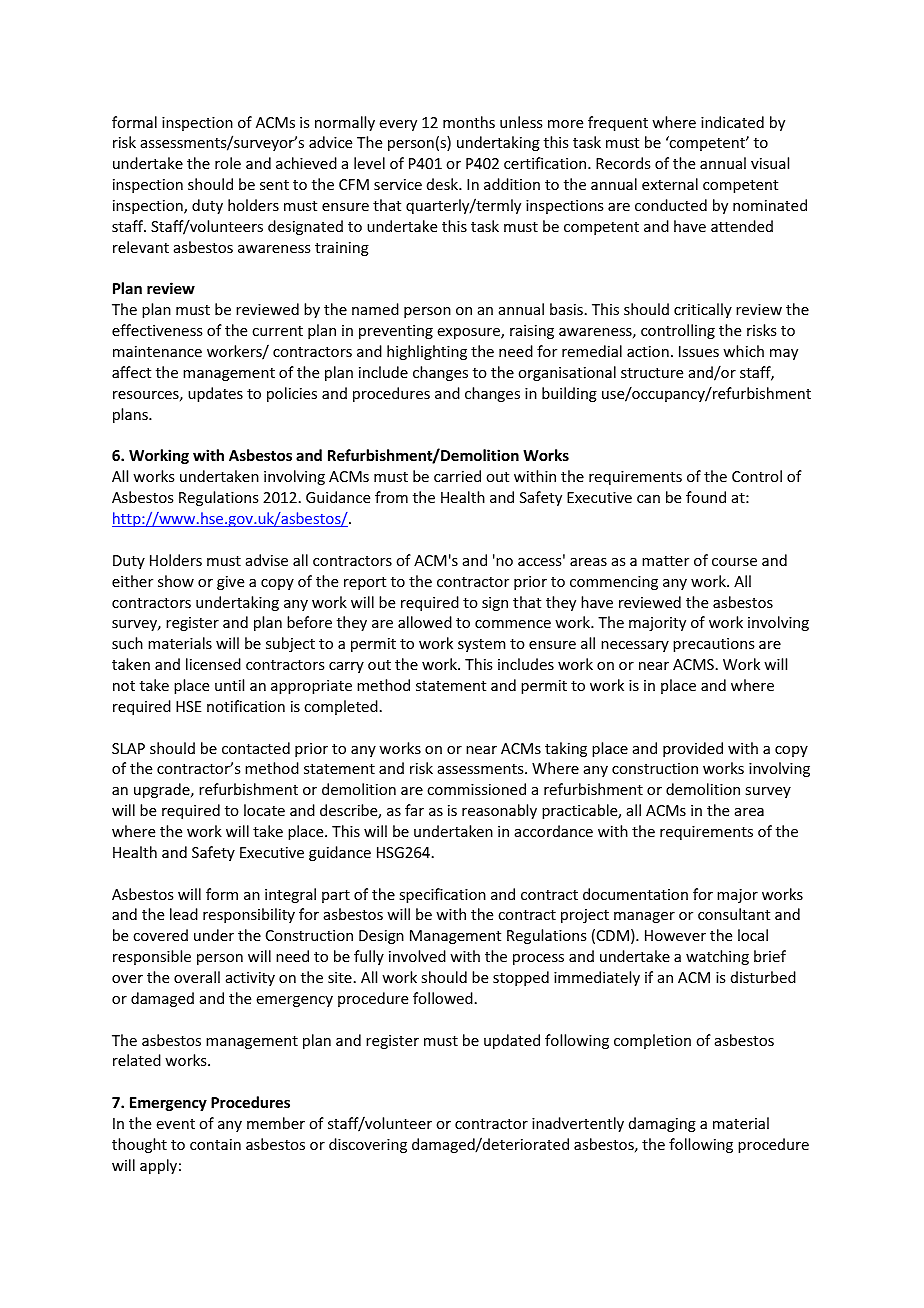 The height and width of the screenshot is (1308, 924). What do you see at coordinates (732, 122) in the screenshot?
I see `indicated` at bounding box center [732, 122].
